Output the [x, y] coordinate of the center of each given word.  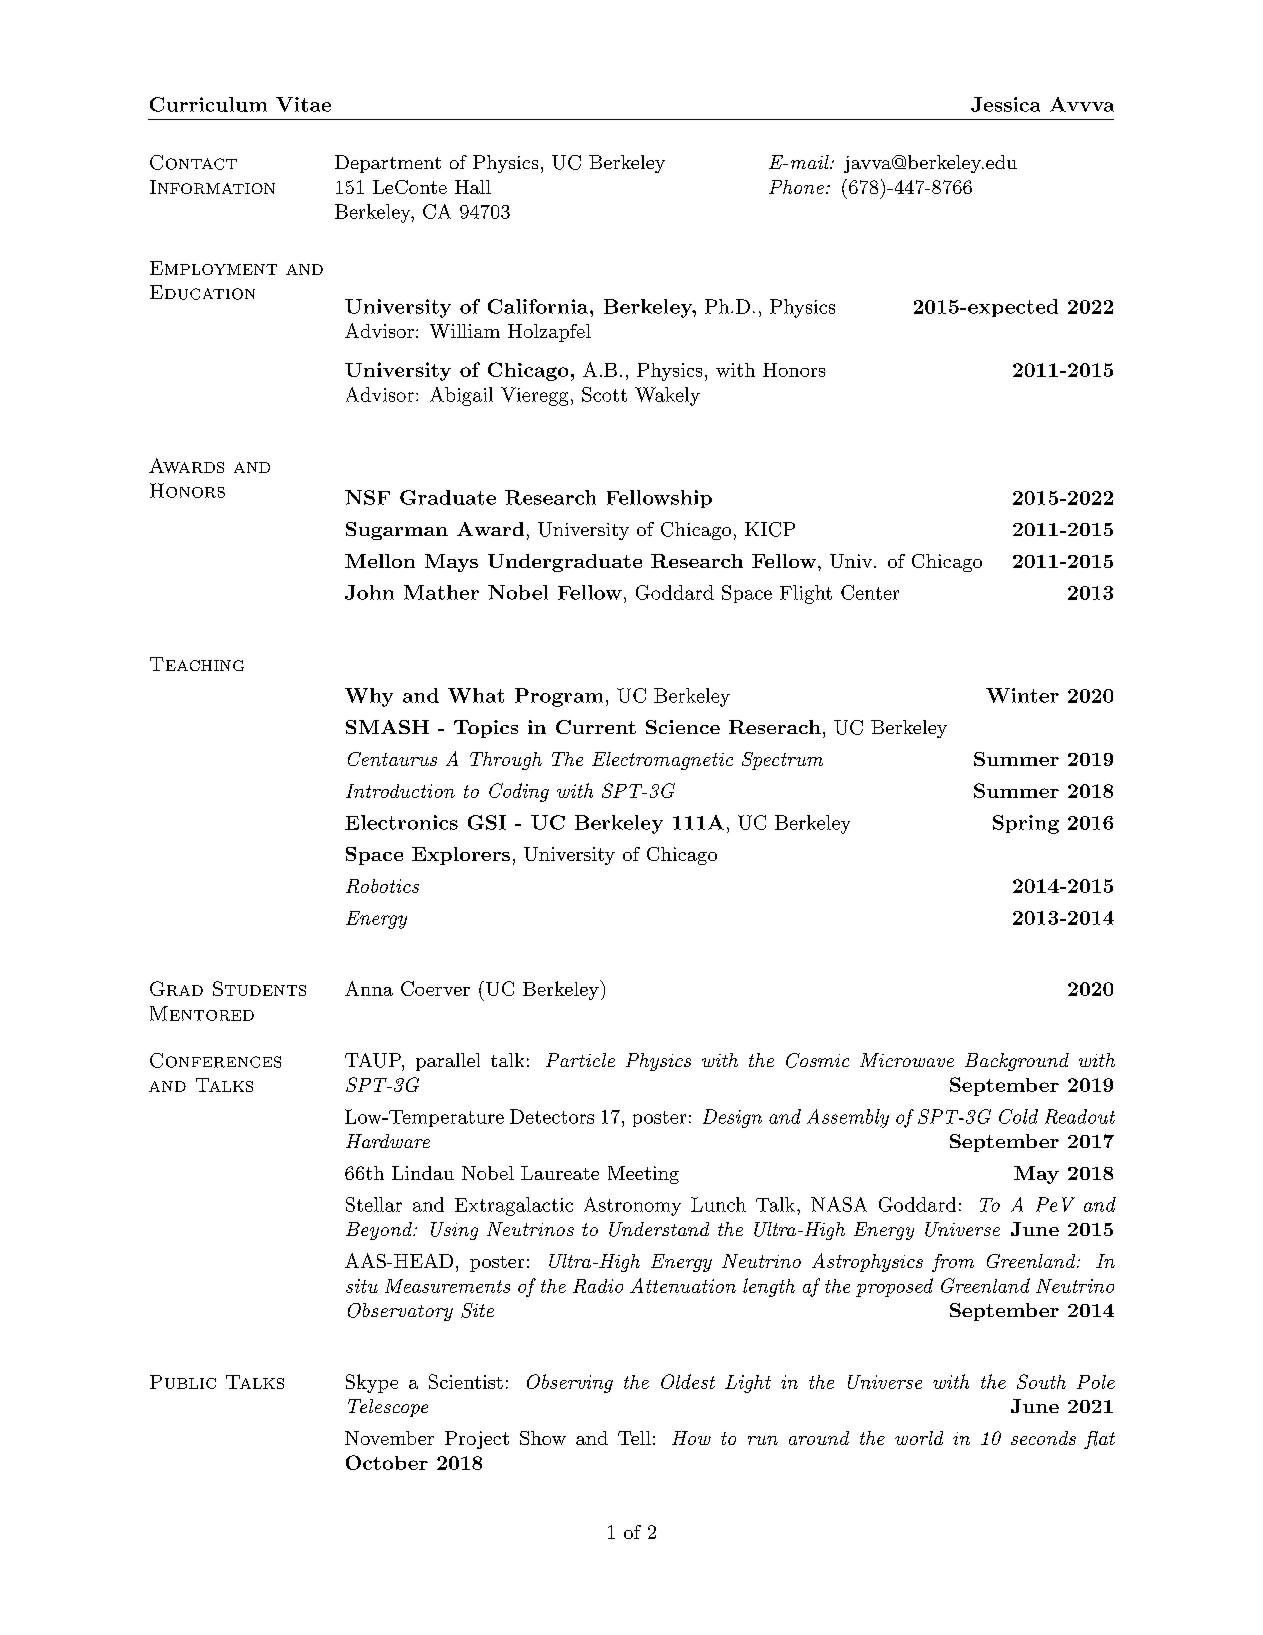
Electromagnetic [662, 761]
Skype [372, 1383]
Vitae [303, 104]
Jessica [1005, 104]
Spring [1026, 824]
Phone [796, 187]
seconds [1043, 1438]
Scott [604, 394]
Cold [1018, 1116]
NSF [367, 497]
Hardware [388, 1141]
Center [870, 592]
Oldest [688, 1381]
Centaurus [392, 759]
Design [732, 1118]
